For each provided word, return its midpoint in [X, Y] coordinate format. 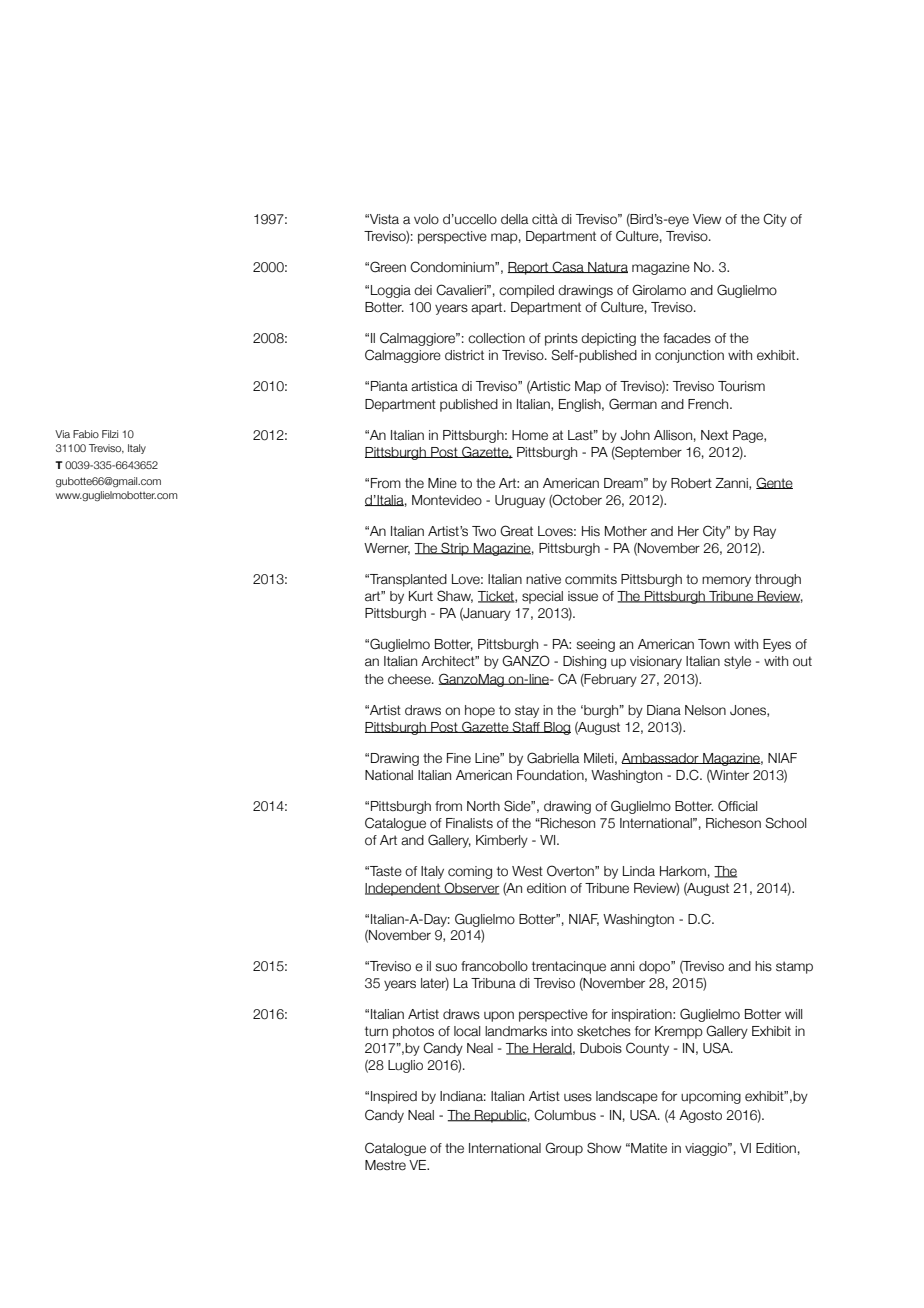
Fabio [86, 434]
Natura [607, 267]
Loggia [391, 291]
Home [530, 435]
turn [376, 1031]
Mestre [385, 1165]
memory [726, 581]
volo [426, 219]
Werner [387, 549]
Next [714, 435]
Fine [459, 758]
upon [499, 1016]
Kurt [421, 596]
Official [737, 806]
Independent [404, 889]
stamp [794, 967]
